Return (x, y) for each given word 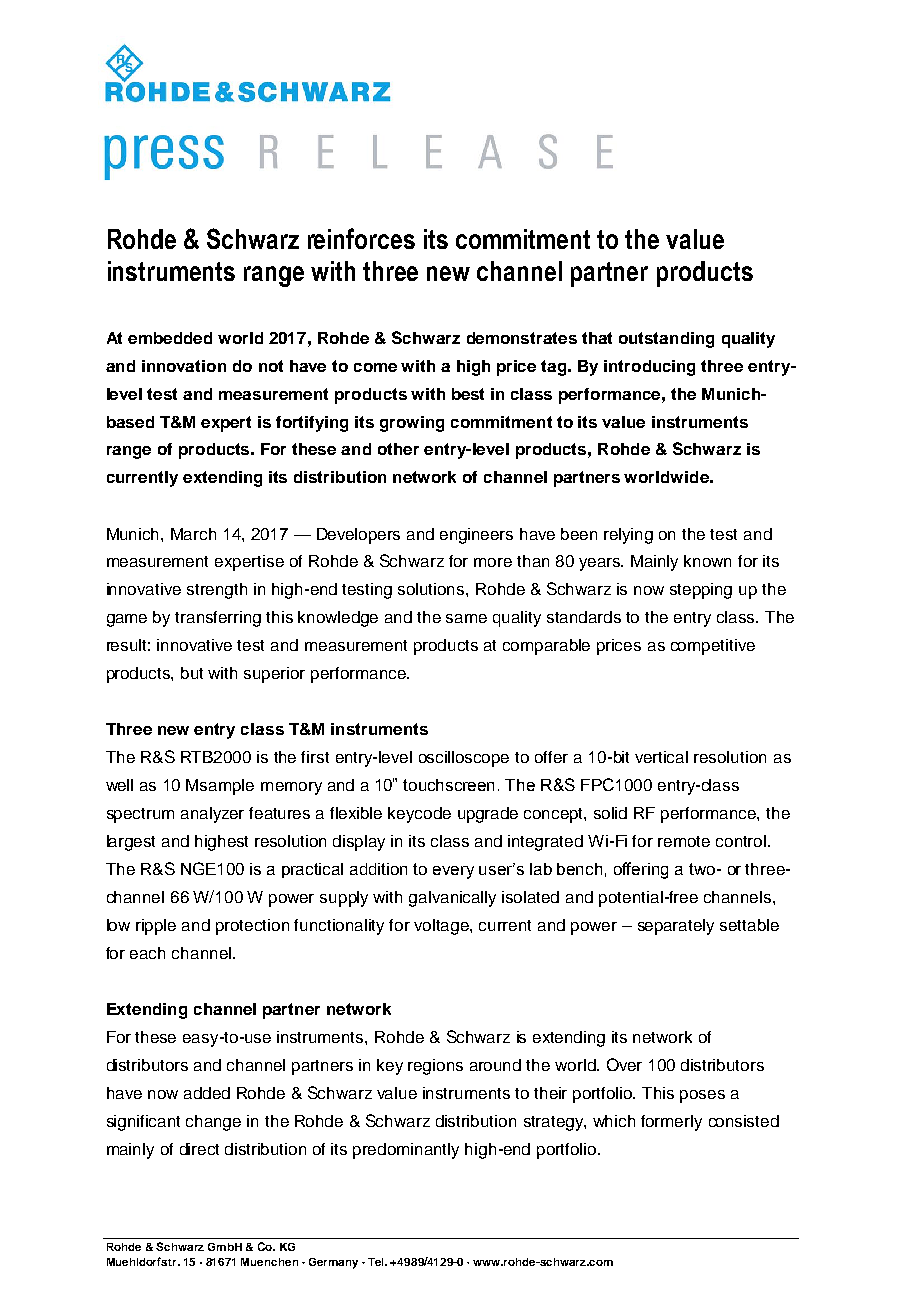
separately (676, 927)
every (453, 872)
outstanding (666, 340)
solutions (432, 589)
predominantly (406, 1151)
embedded (170, 338)
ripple (156, 927)
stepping (701, 591)
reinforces (361, 238)
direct (199, 1149)
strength (217, 591)
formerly (671, 1123)
